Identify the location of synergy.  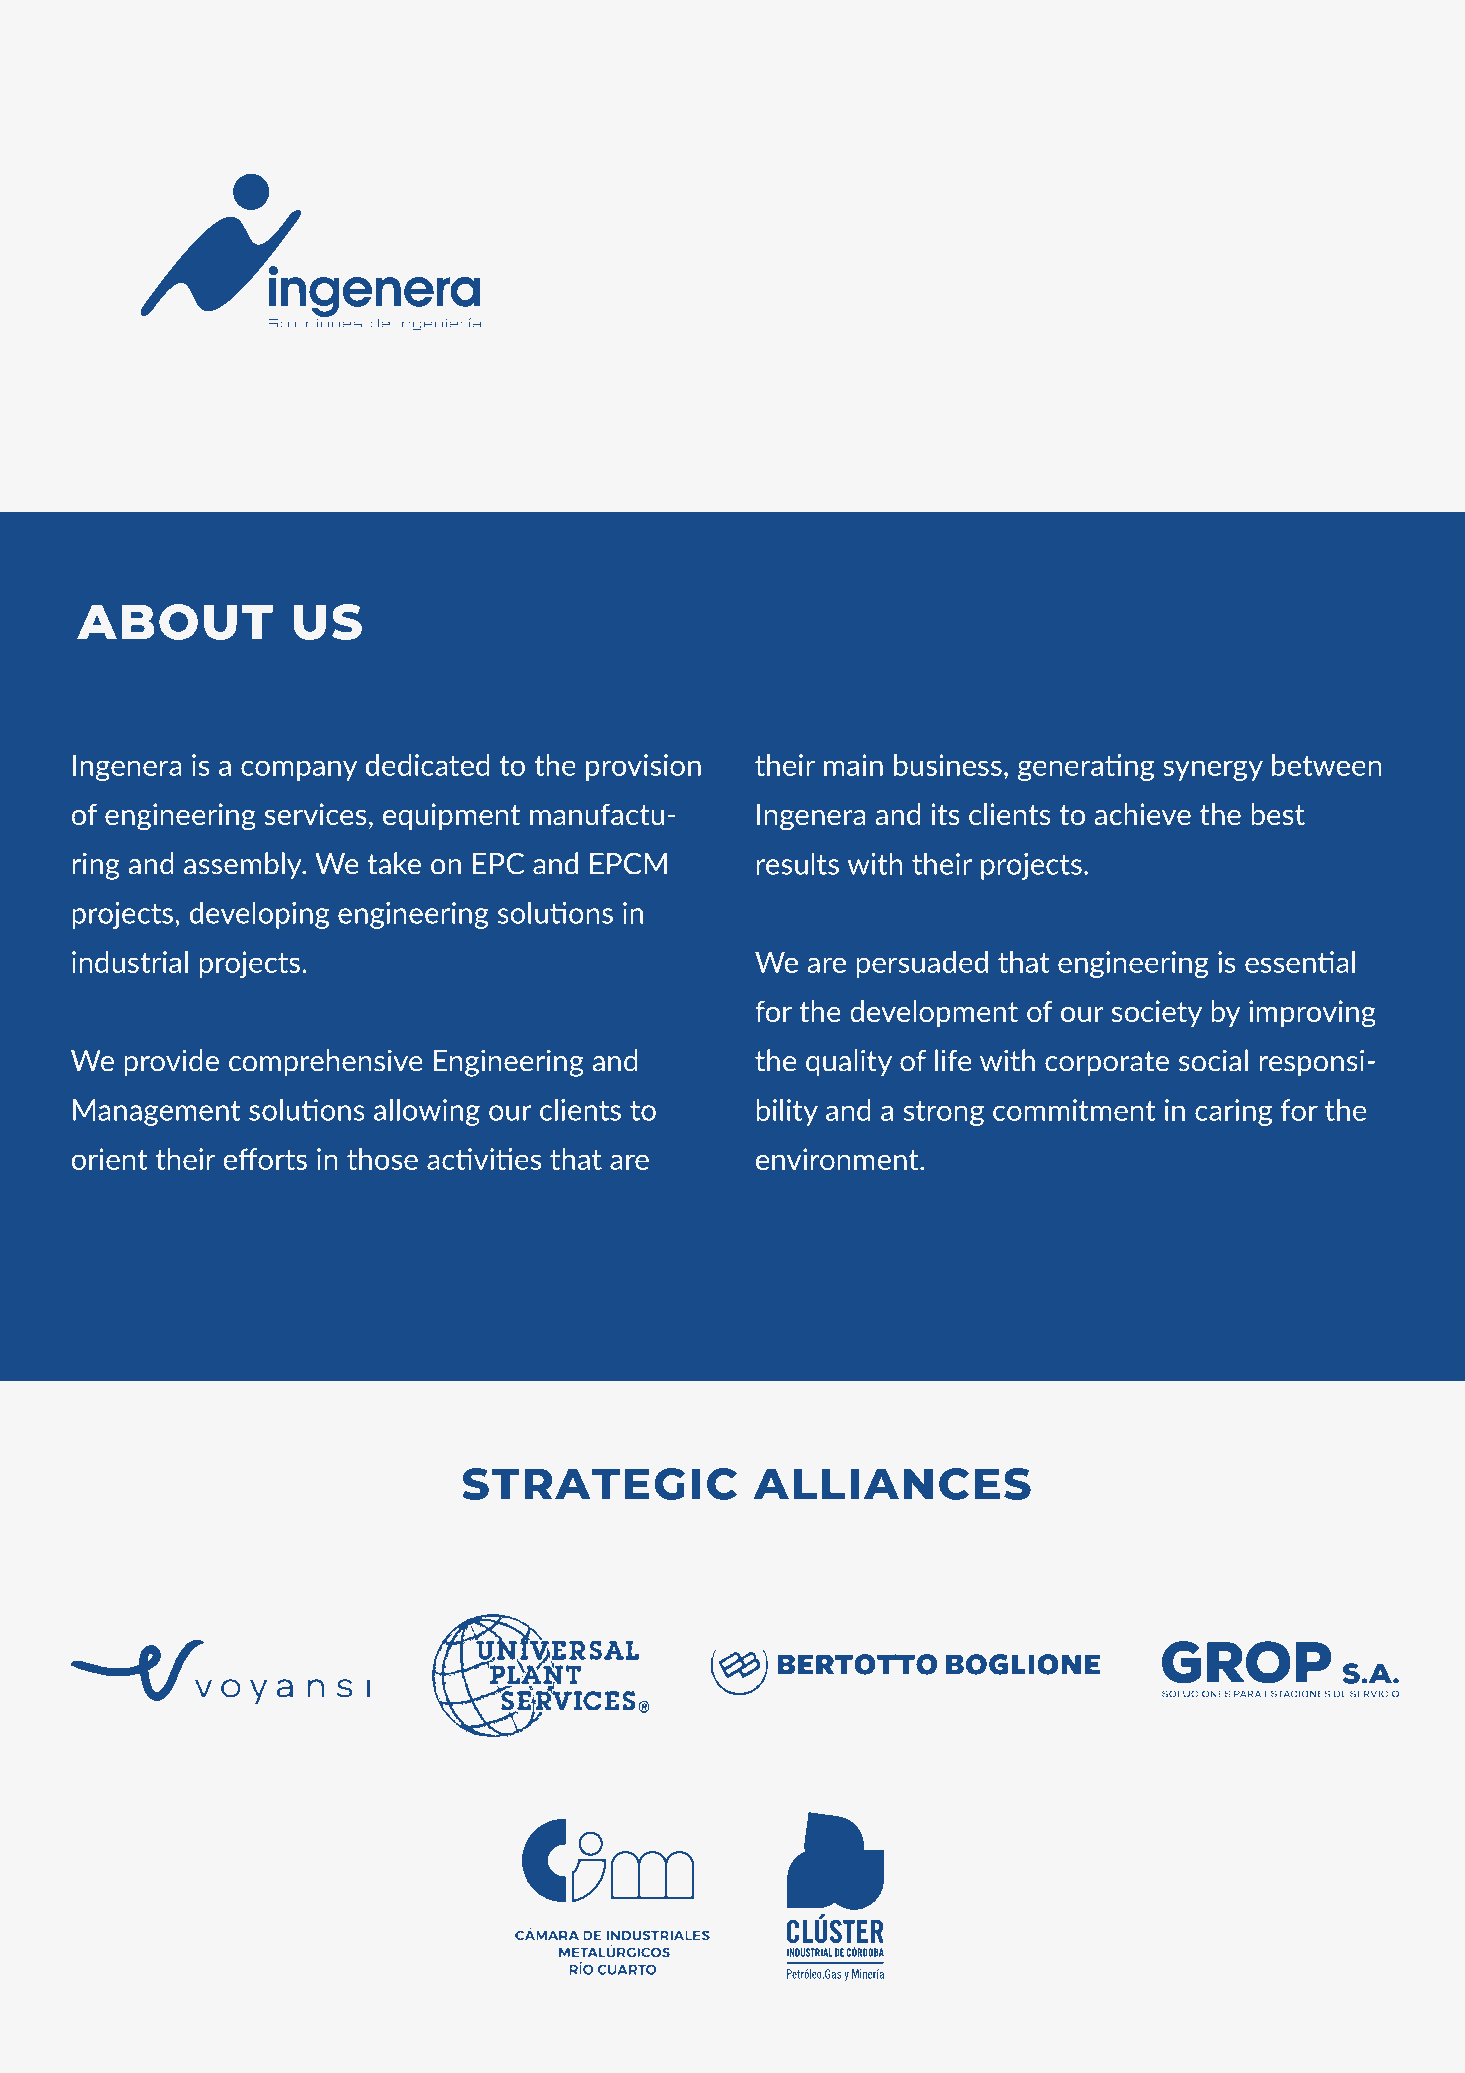
(1213, 770).
